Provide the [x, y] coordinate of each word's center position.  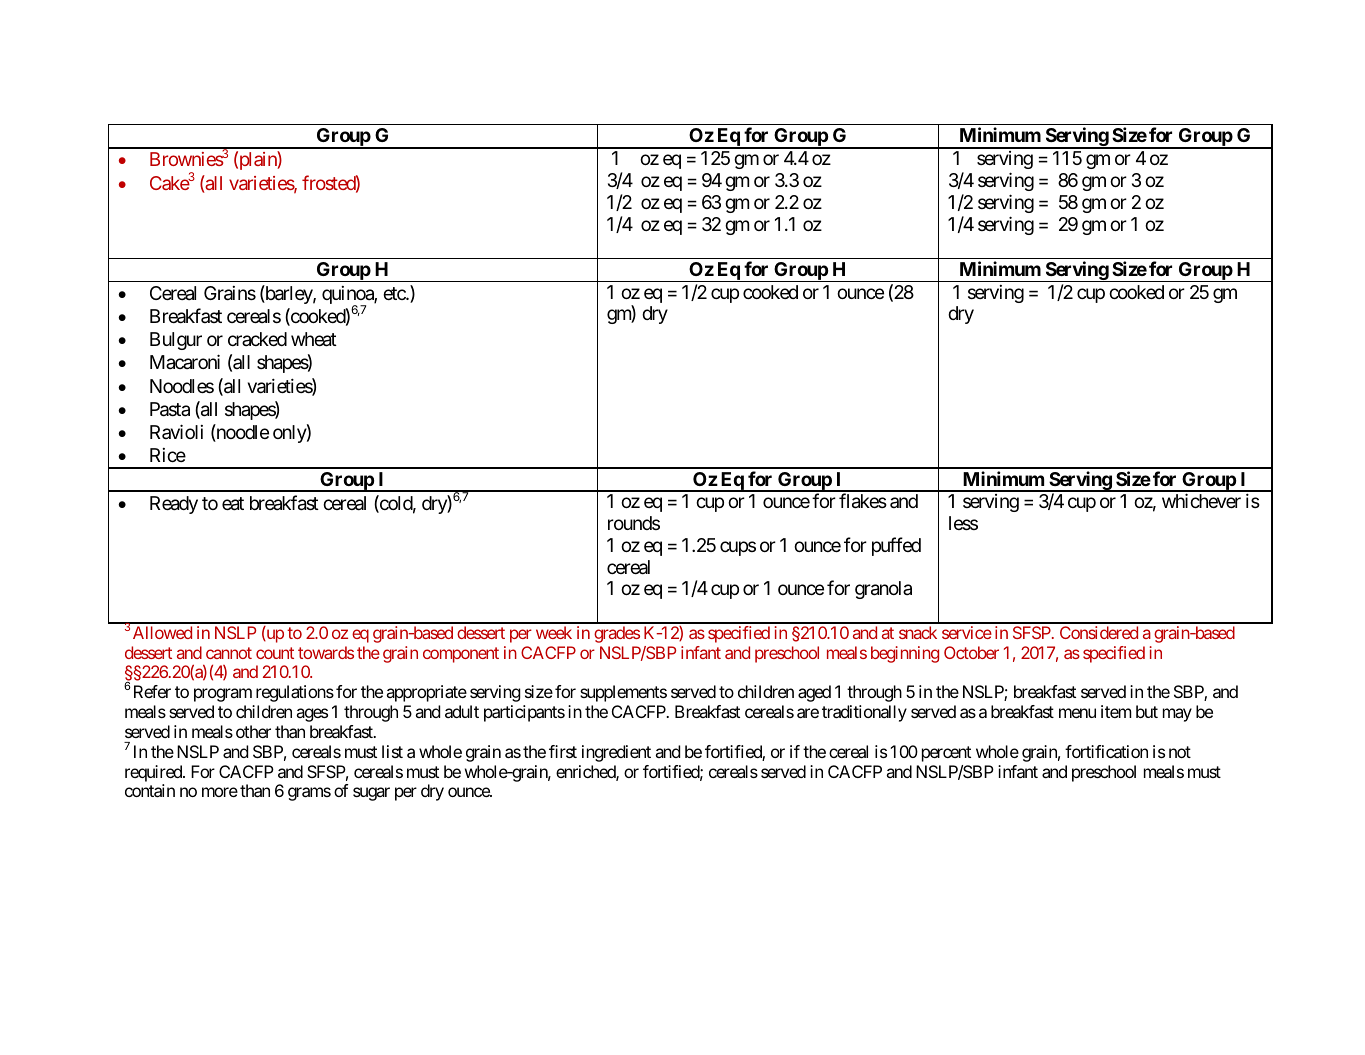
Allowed [162, 632]
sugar [371, 794]
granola [883, 590]
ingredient [616, 753]
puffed [896, 546]
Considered [1099, 632]
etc [395, 293]
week [554, 632]
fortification [1106, 751]
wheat [314, 339]
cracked [257, 339]
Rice [168, 455]
